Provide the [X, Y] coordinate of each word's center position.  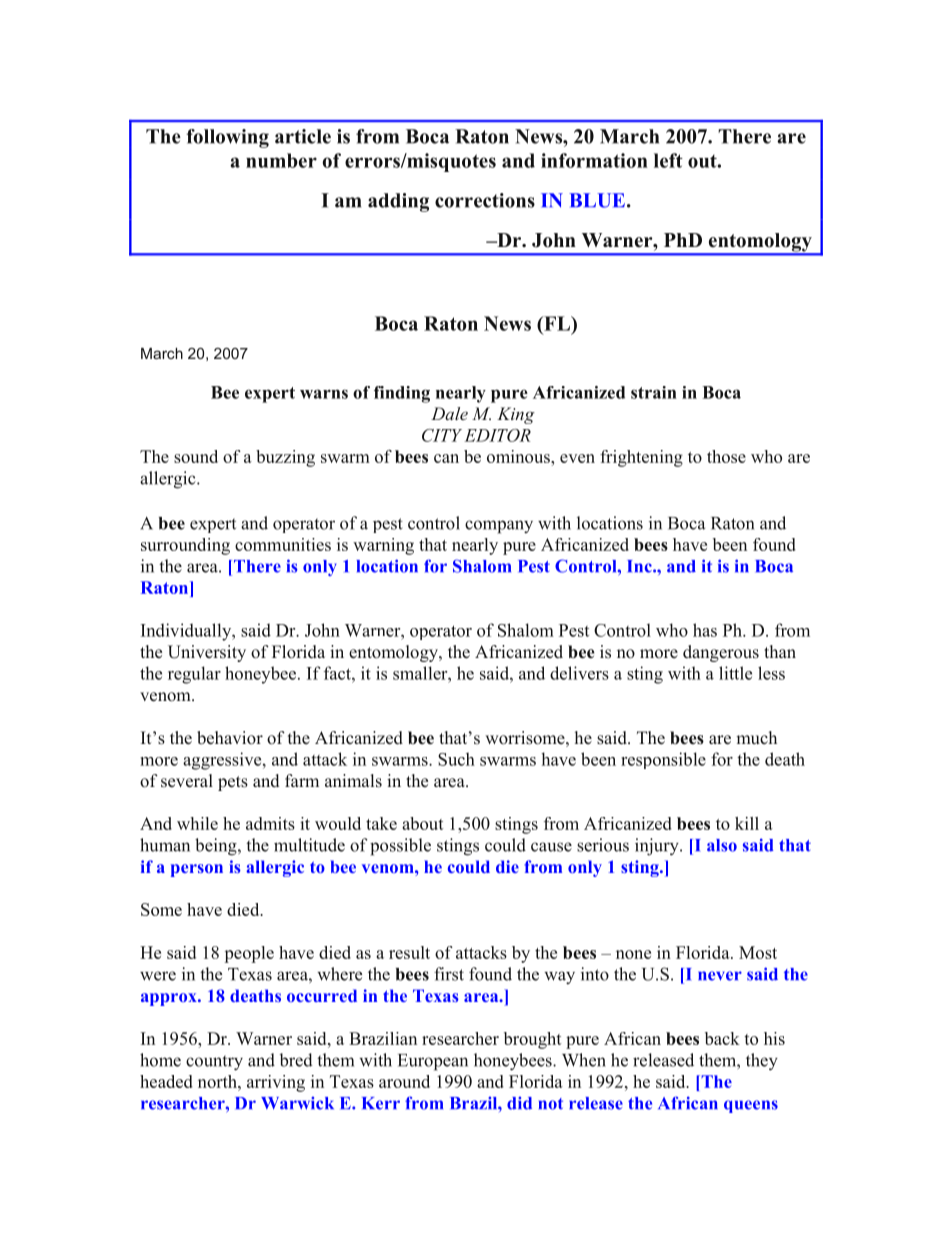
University [207, 653]
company [499, 527]
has [705, 630]
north [218, 1081]
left [668, 160]
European [433, 1062]
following [227, 138]
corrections [485, 200]
